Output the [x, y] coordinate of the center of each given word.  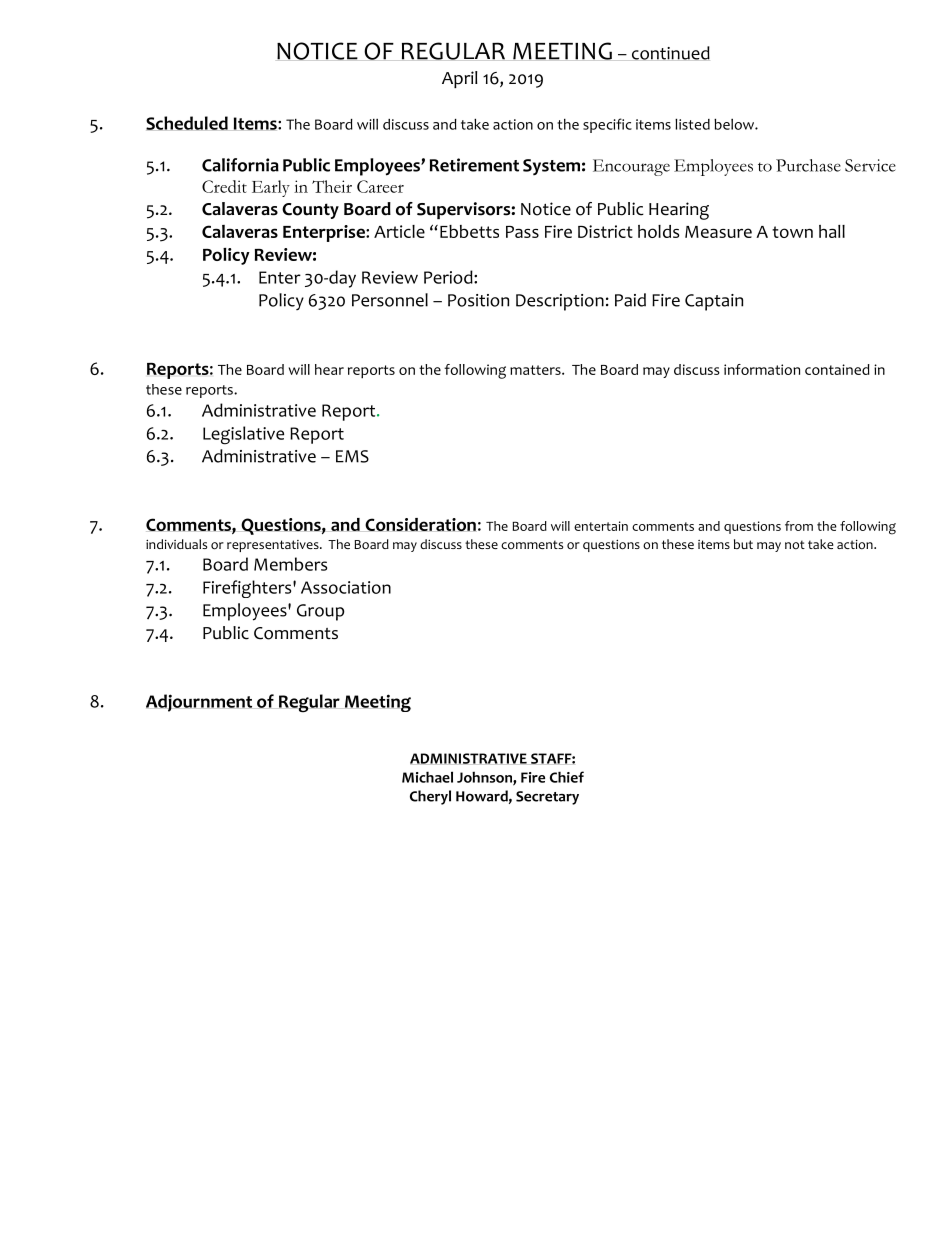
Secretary [547, 798]
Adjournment [199, 703]
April [460, 79]
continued [671, 53]
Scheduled [187, 123]
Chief [567, 777]
